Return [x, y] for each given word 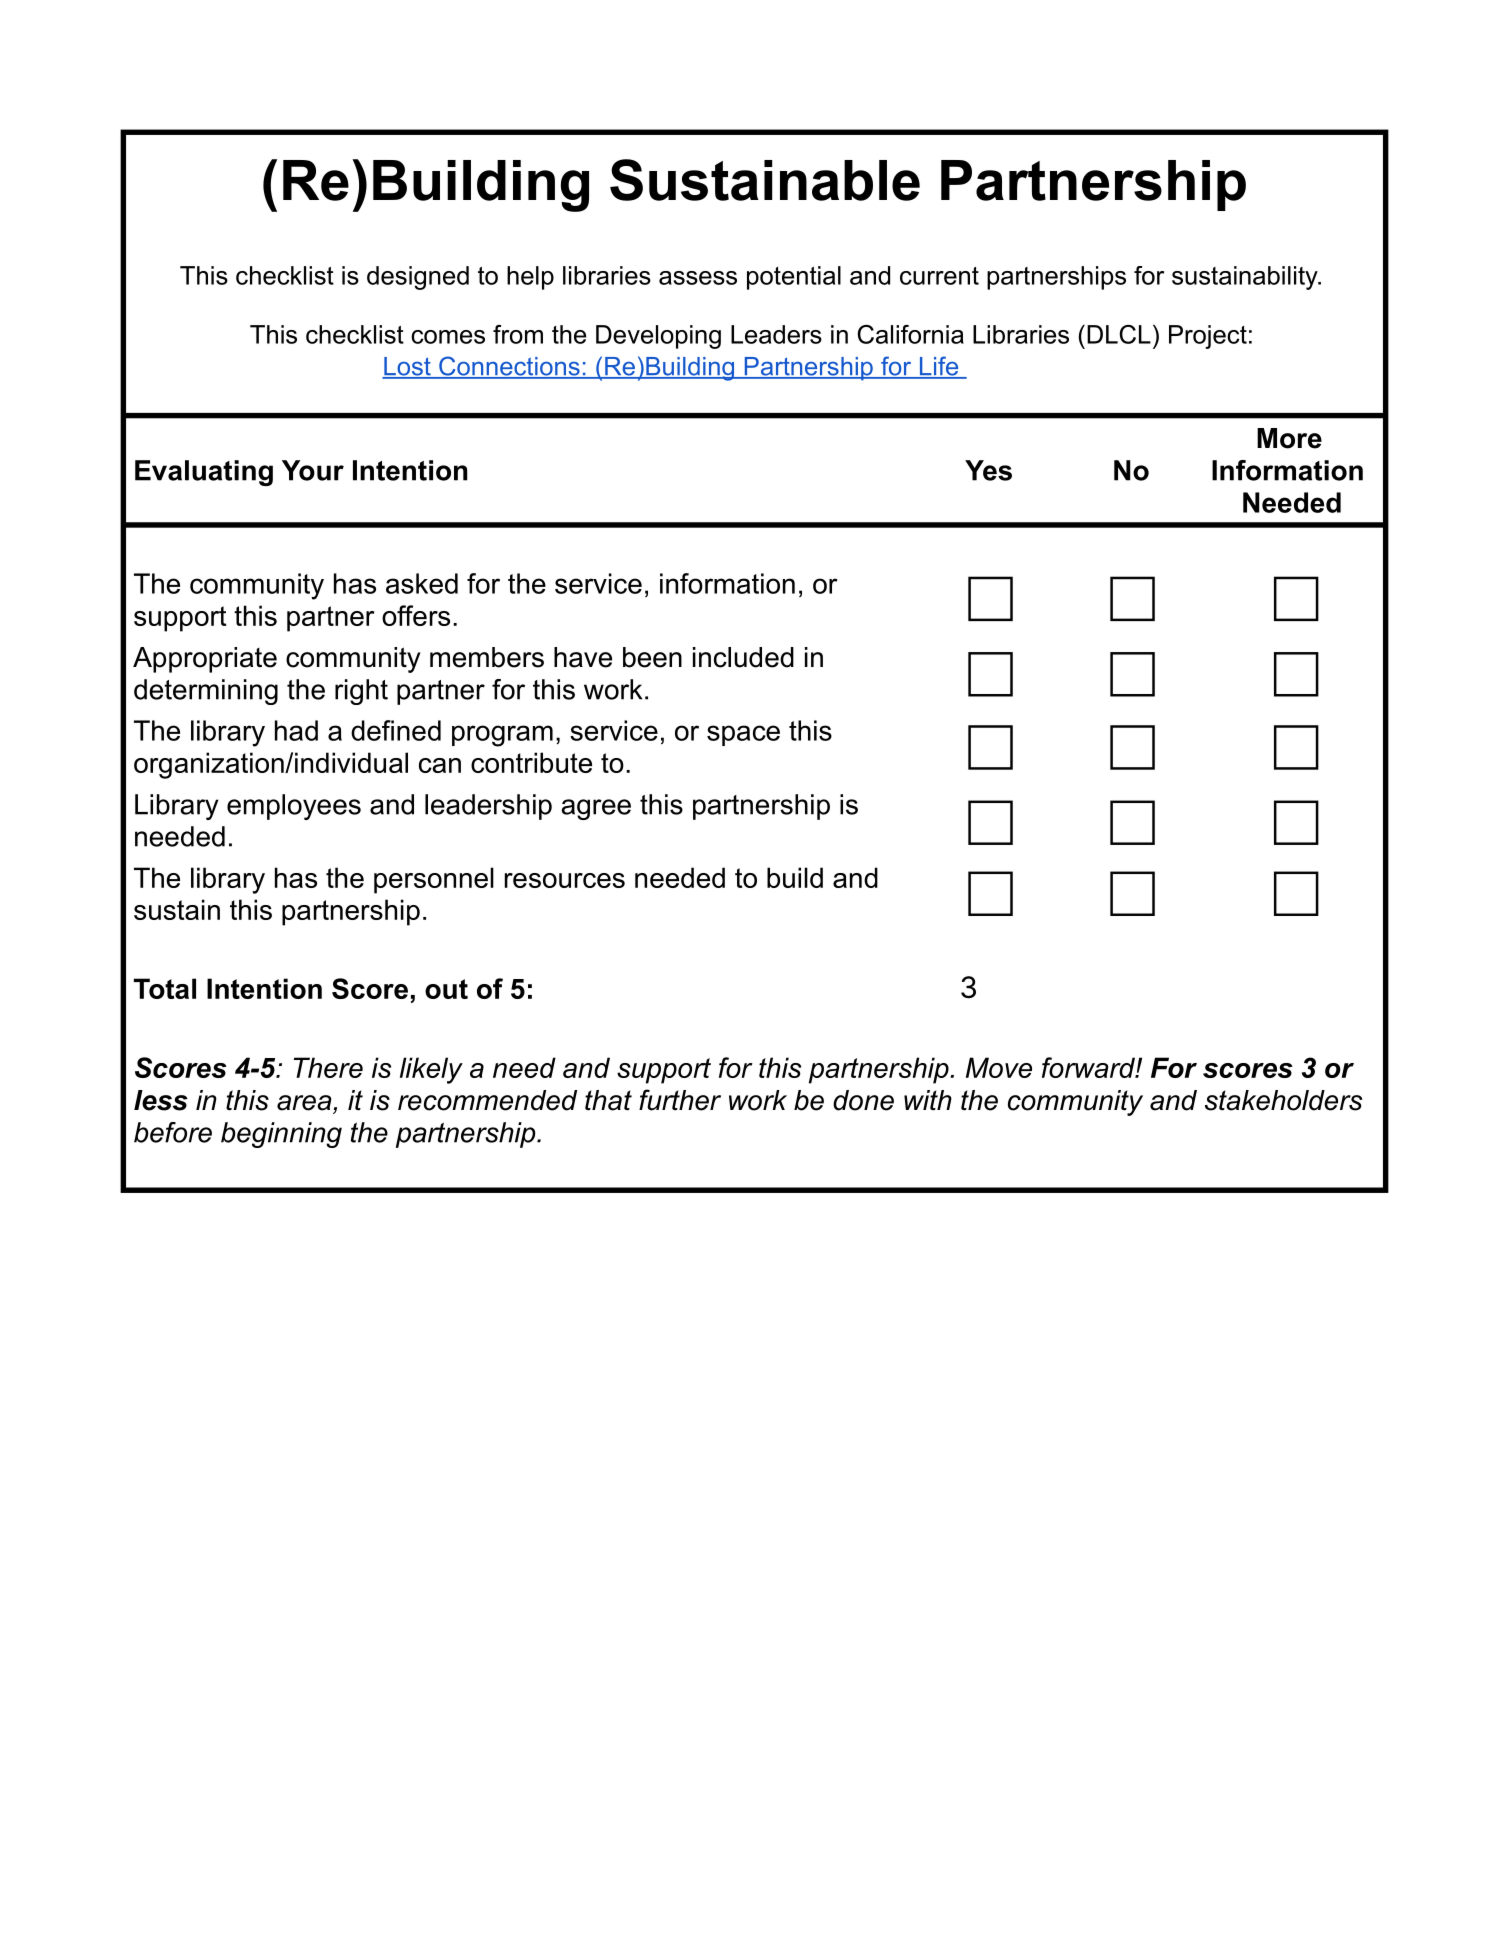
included [743, 657]
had [296, 730]
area [305, 1104]
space [743, 735]
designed [418, 278]
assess [698, 278]
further [680, 1100]
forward [1089, 1067]
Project [1208, 337]
